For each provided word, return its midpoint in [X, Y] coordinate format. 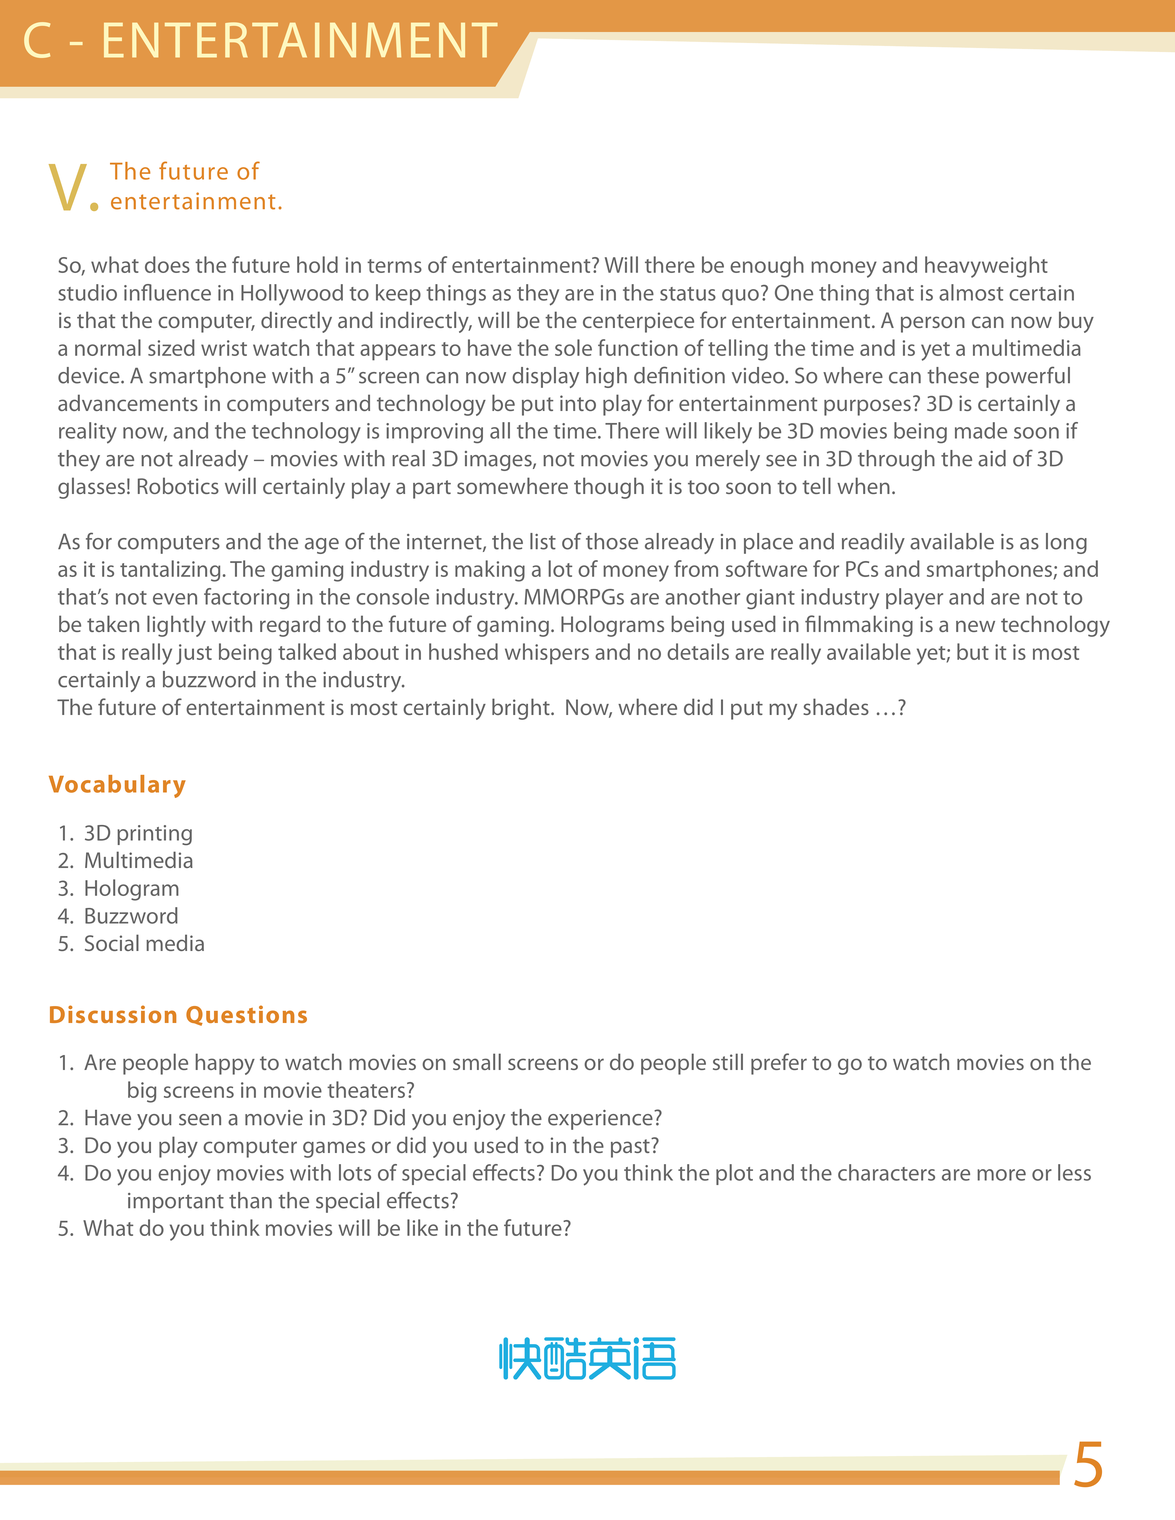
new [975, 626]
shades [836, 706]
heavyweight [986, 267]
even [175, 599]
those [612, 541]
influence [167, 292]
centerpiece [638, 322]
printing [154, 835]
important [176, 1203]
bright [522, 709]
